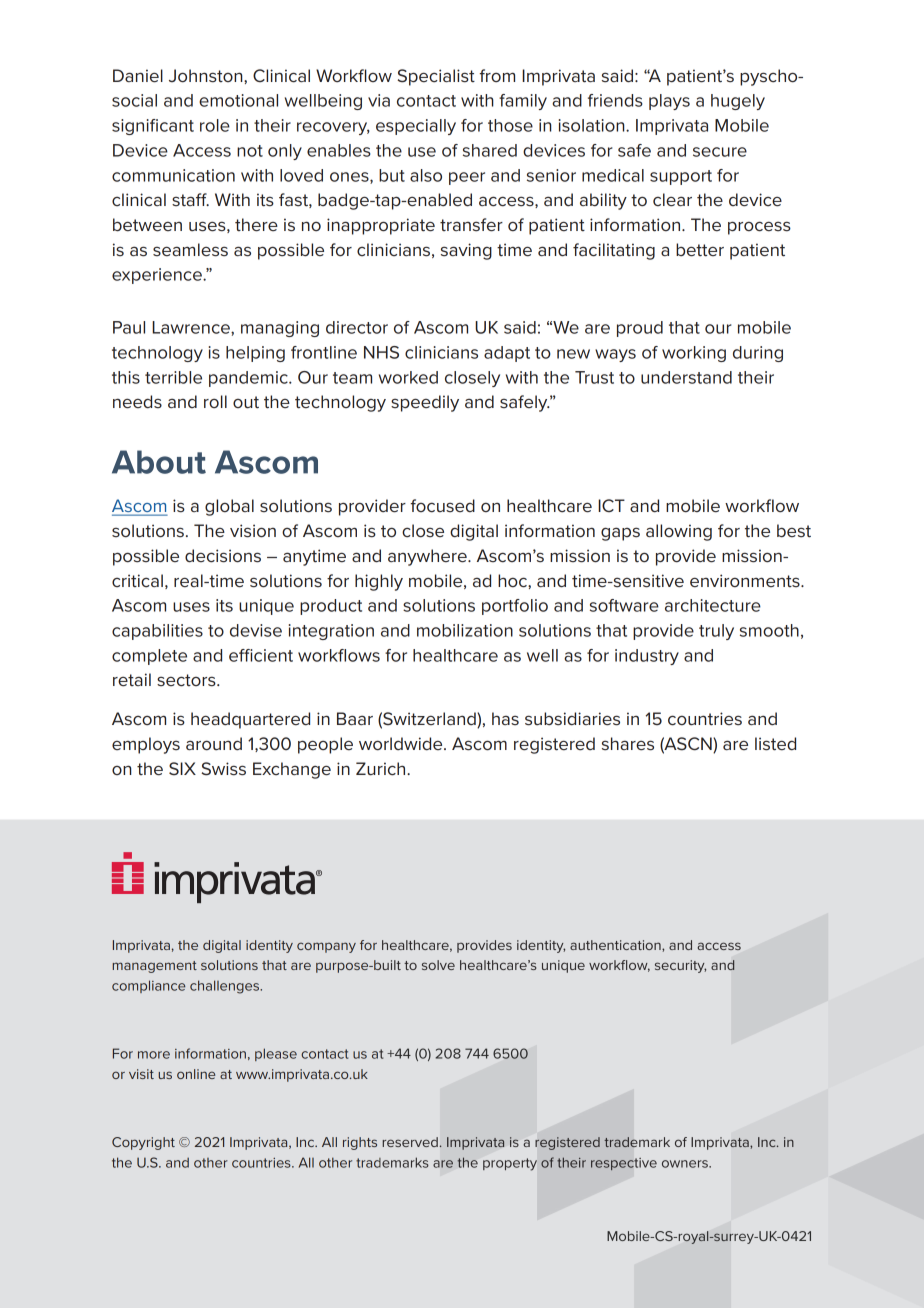  What do you see at coordinates (507, 354) in the screenshot?
I see `adapt` at bounding box center [507, 354].
